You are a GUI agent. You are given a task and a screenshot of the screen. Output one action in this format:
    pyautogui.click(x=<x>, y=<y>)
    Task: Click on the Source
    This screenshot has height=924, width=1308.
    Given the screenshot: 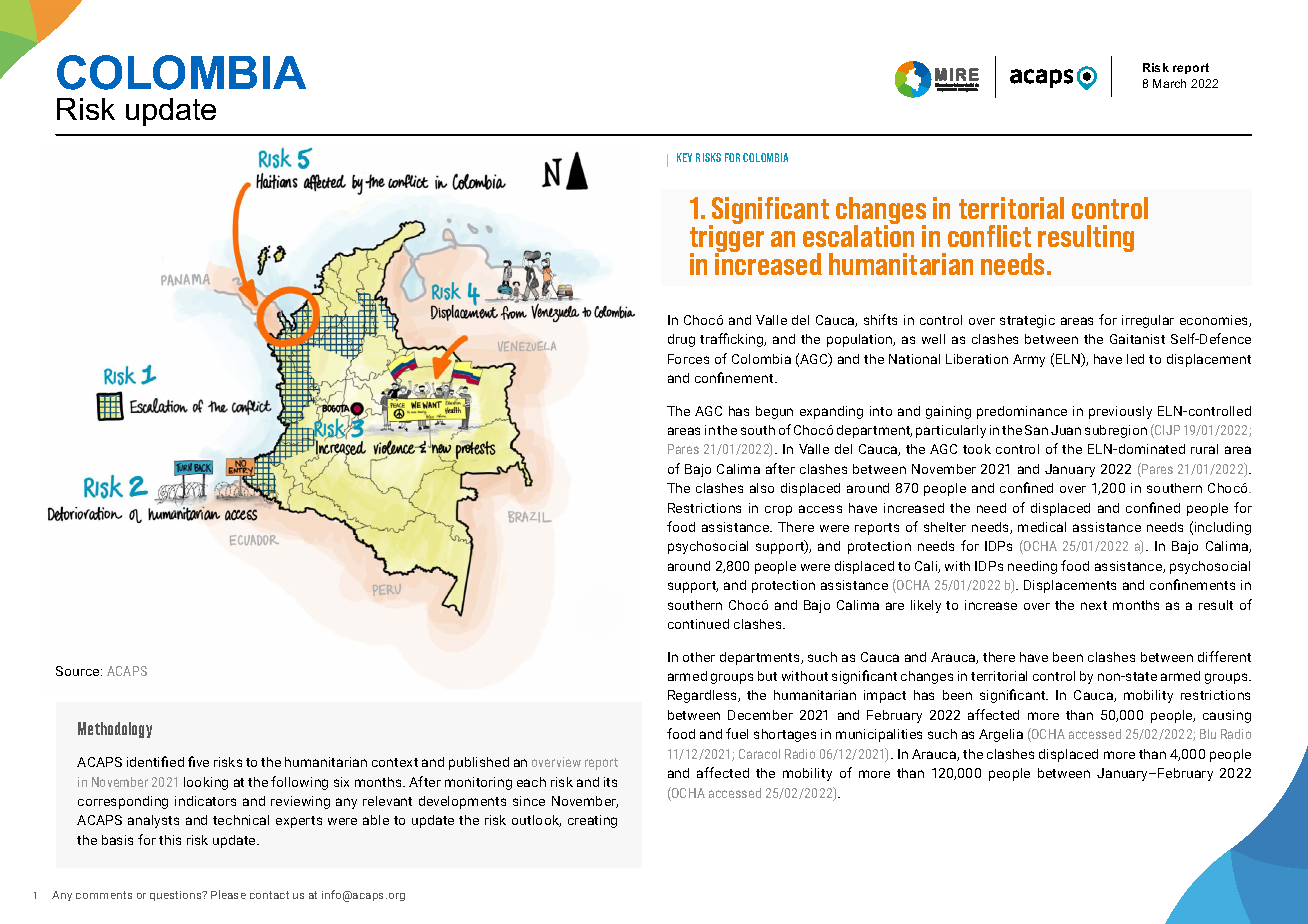 What is the action you would take?
    pyautogui.click(x=79, y=671)
